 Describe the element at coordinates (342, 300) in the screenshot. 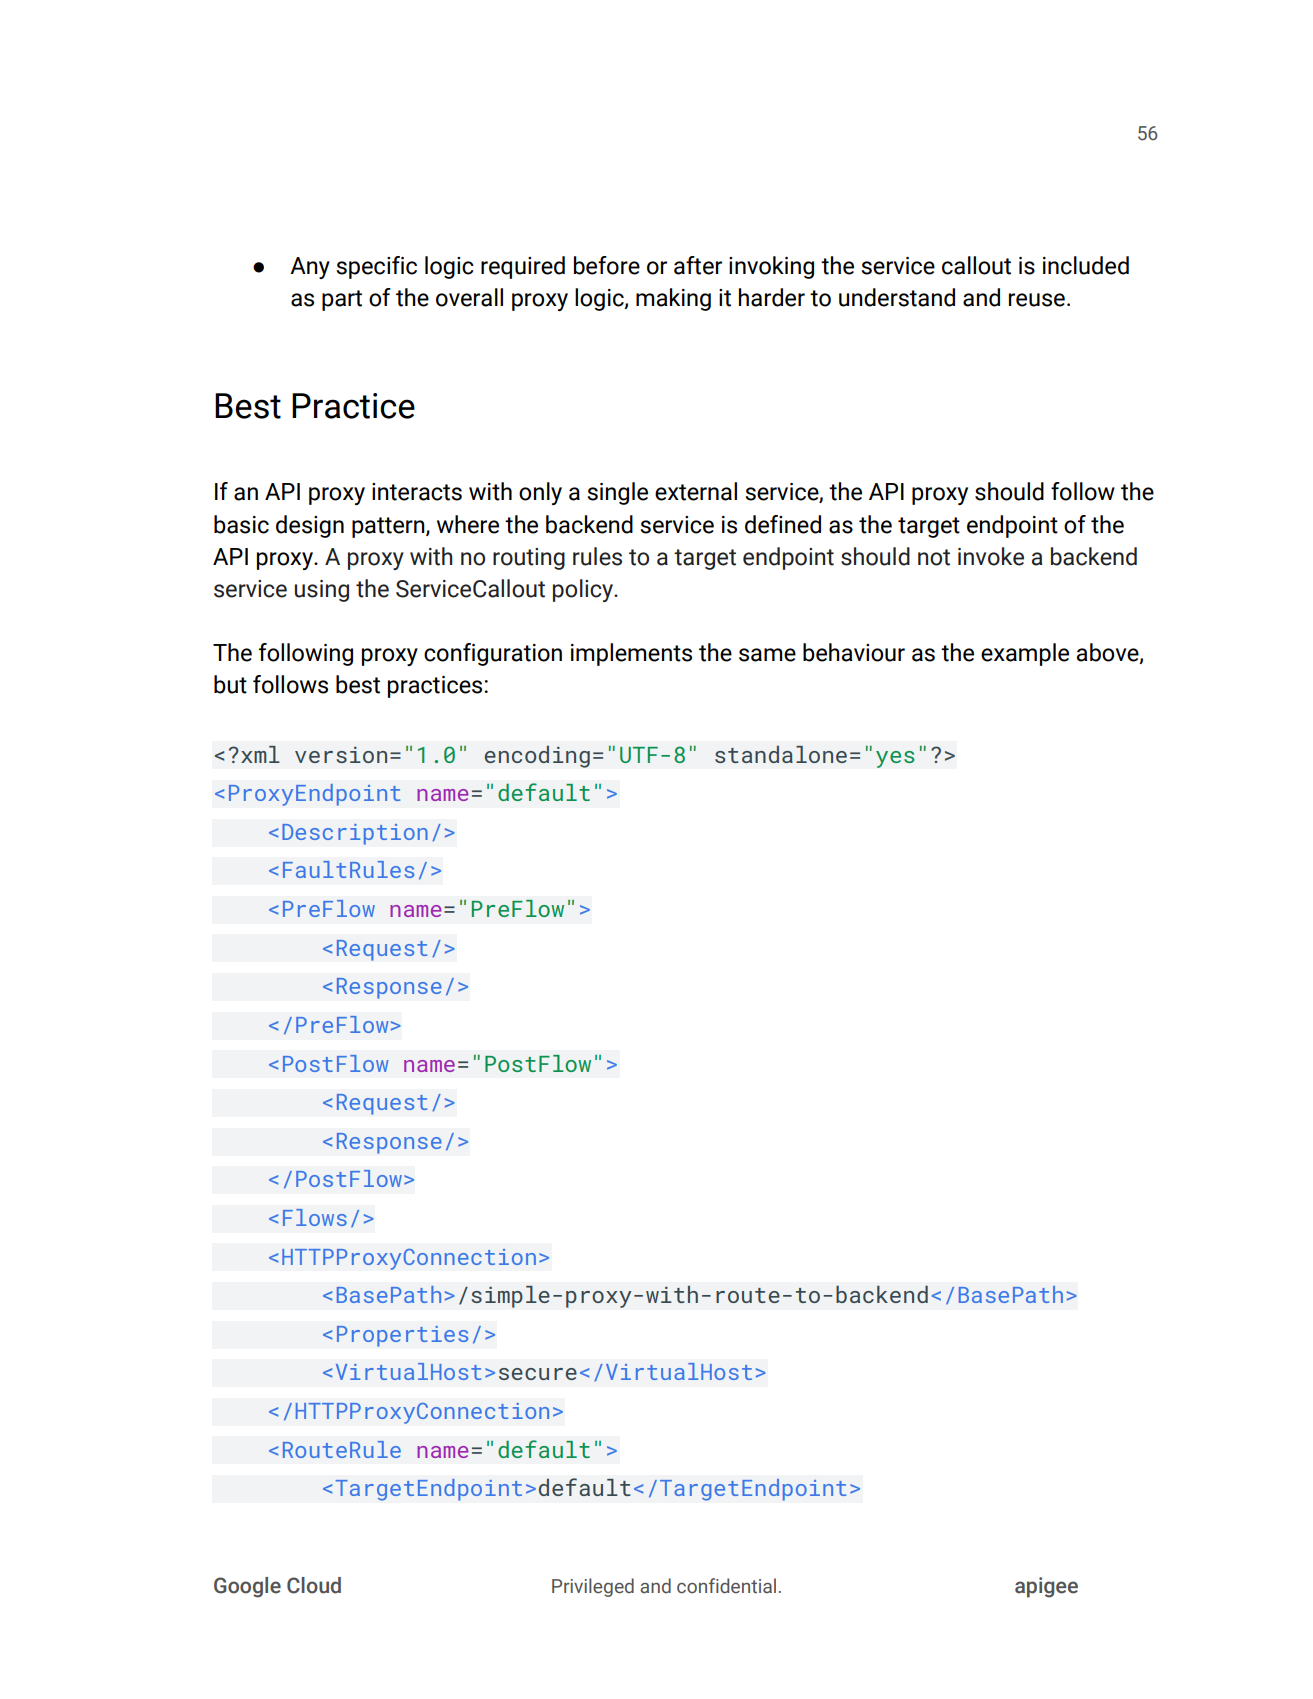

I see `part` at that location.
